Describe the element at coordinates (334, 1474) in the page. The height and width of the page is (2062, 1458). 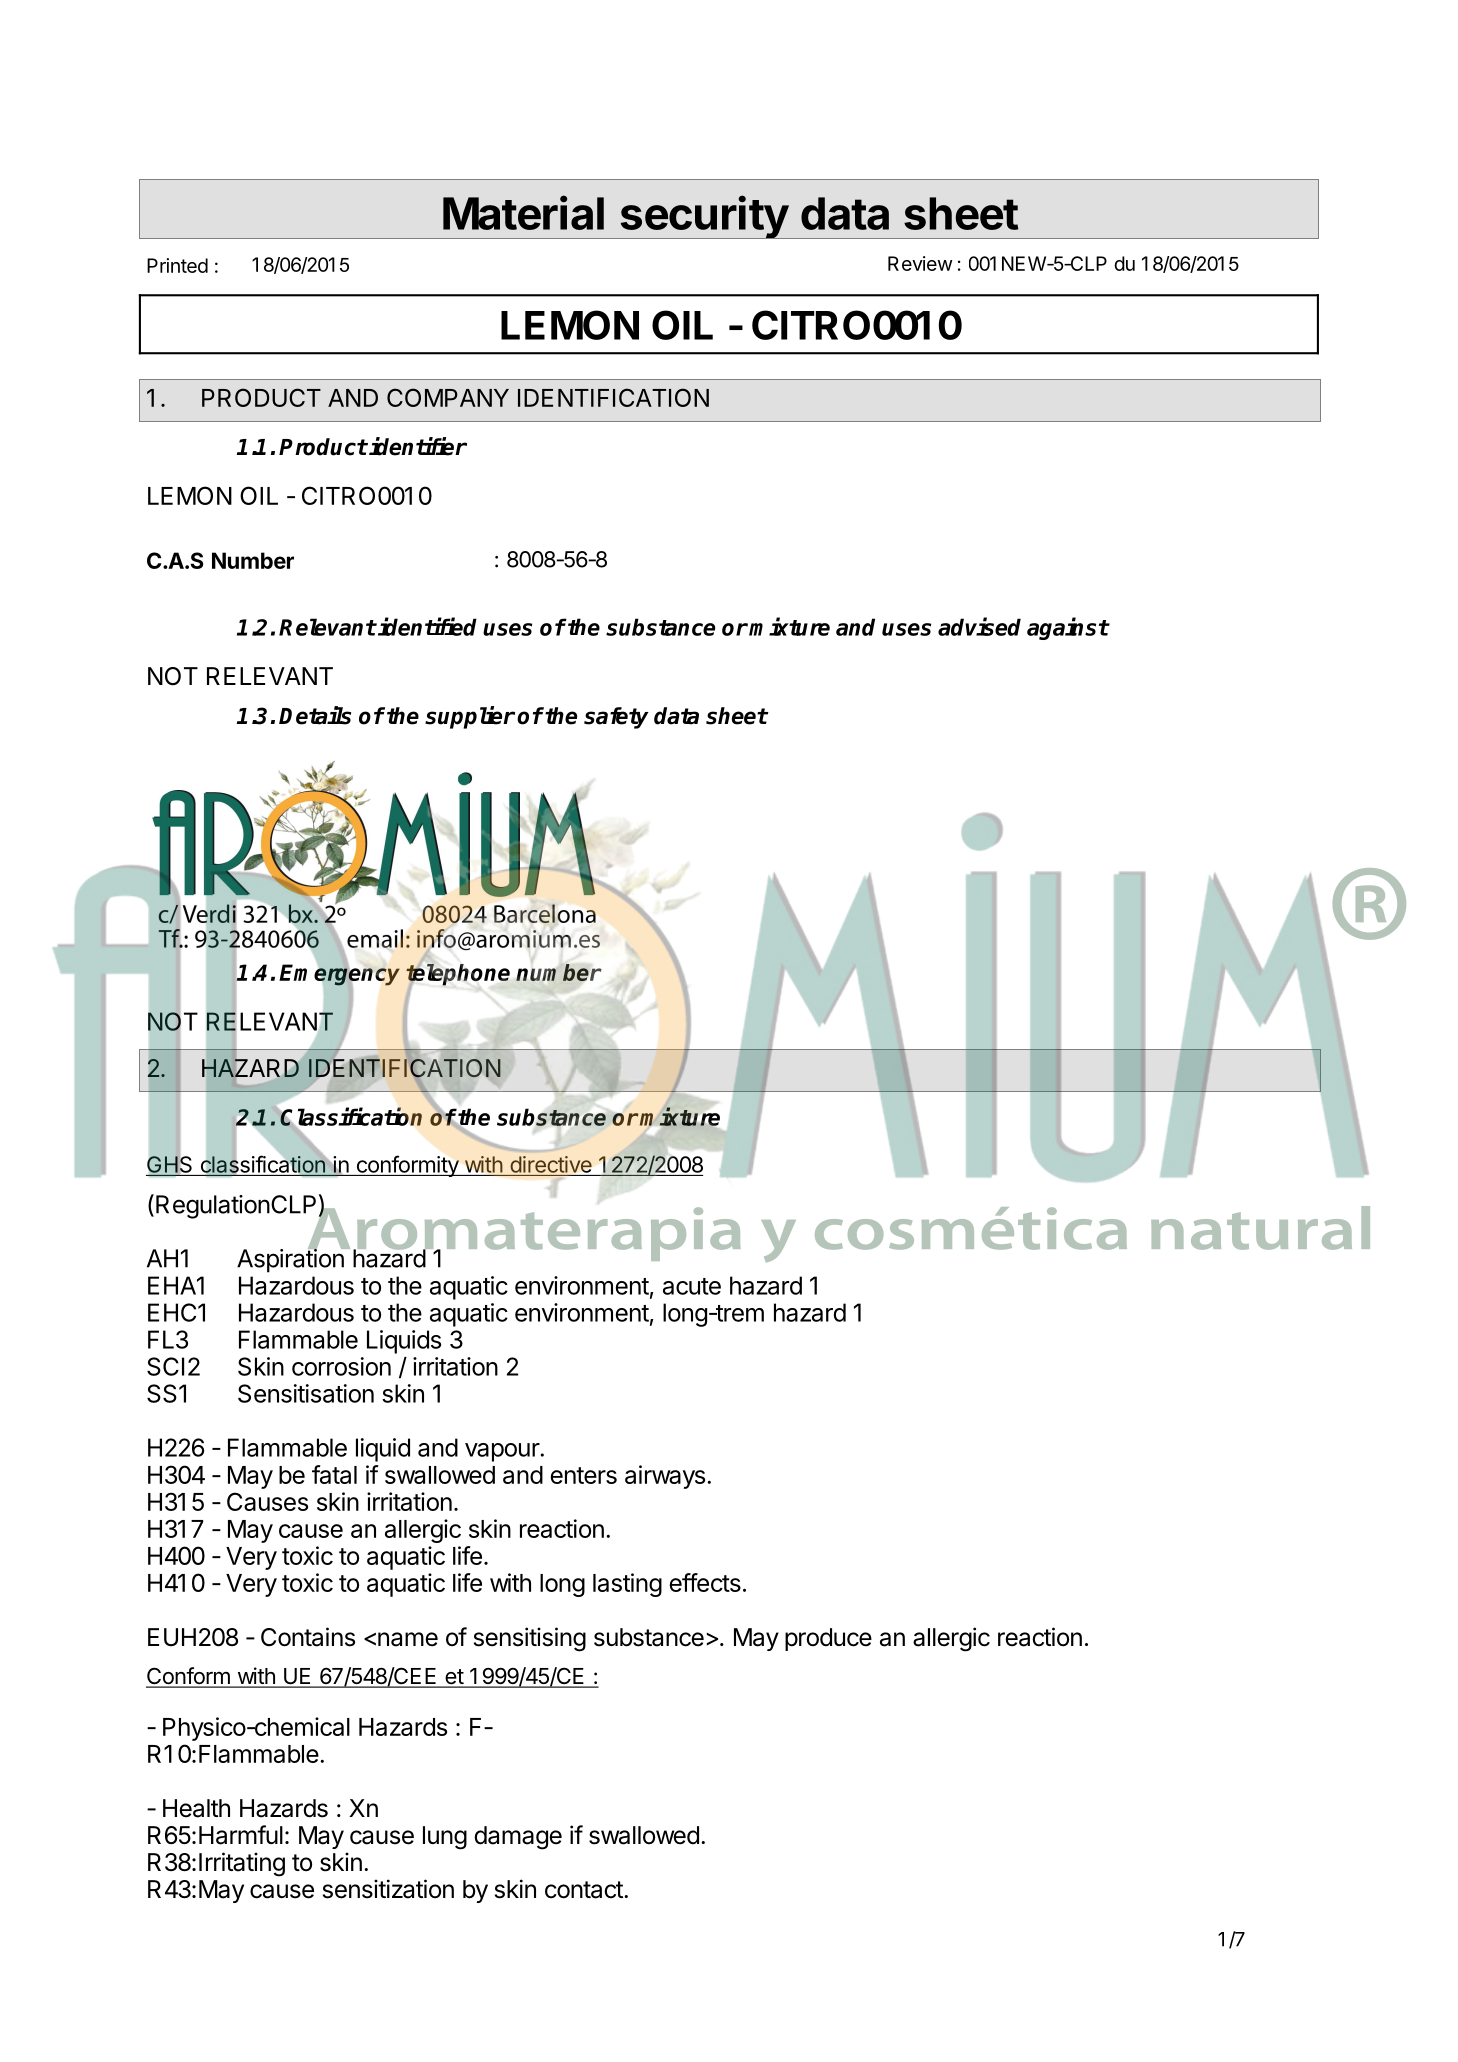
I see `fatal` at that location.
